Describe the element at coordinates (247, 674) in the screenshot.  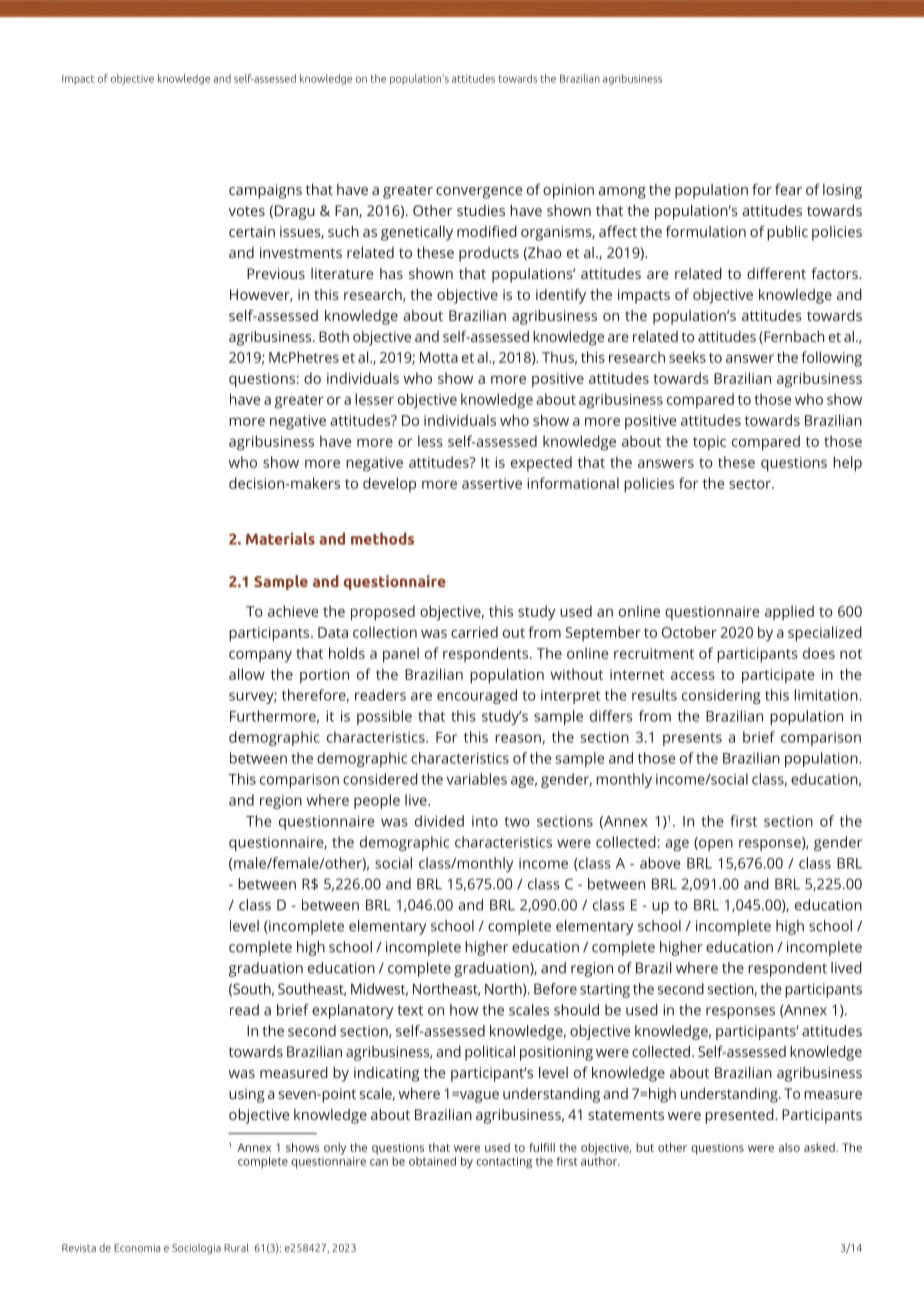
I see `allow` at that location.
